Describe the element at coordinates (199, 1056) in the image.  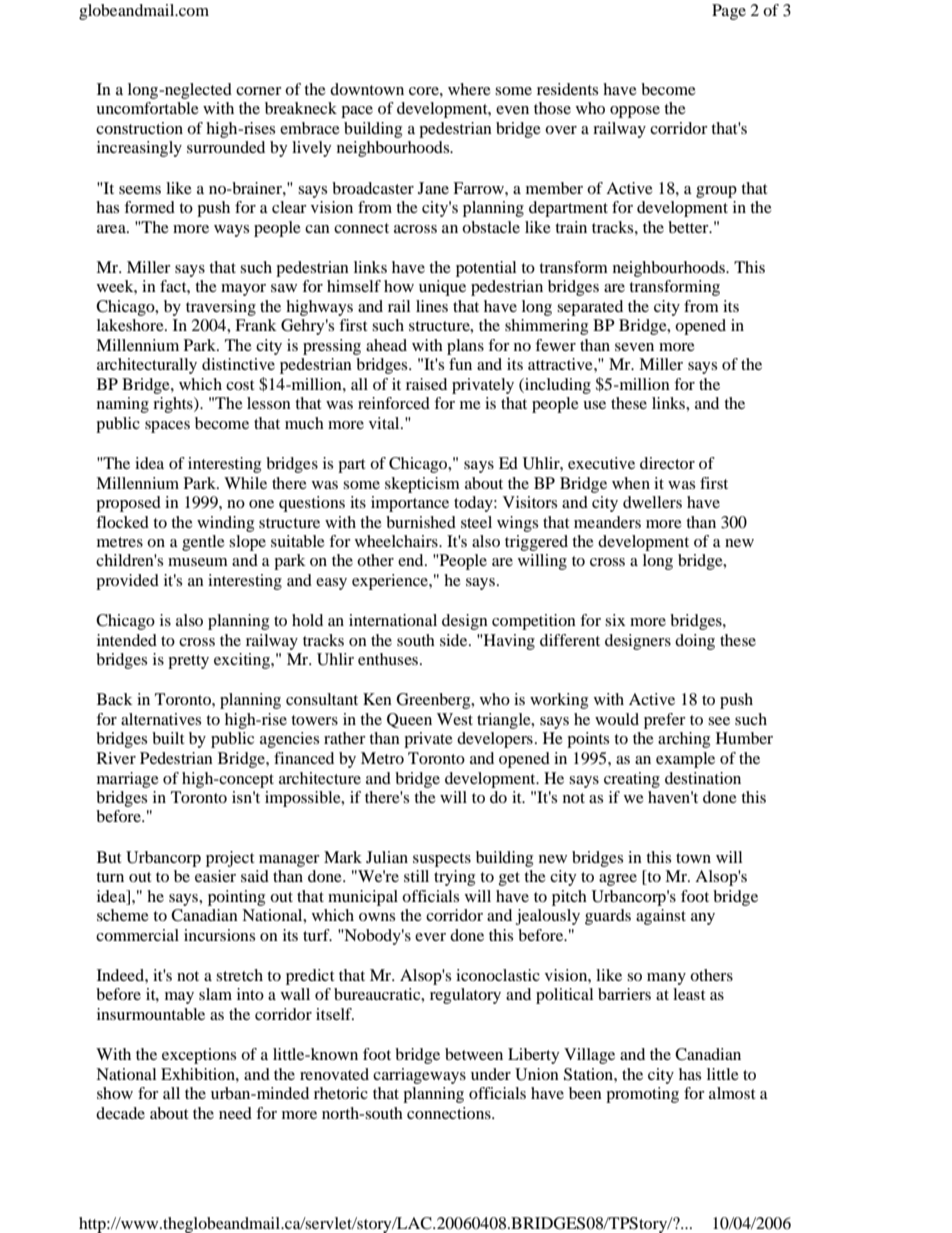
I see `exceptions` at that location.
